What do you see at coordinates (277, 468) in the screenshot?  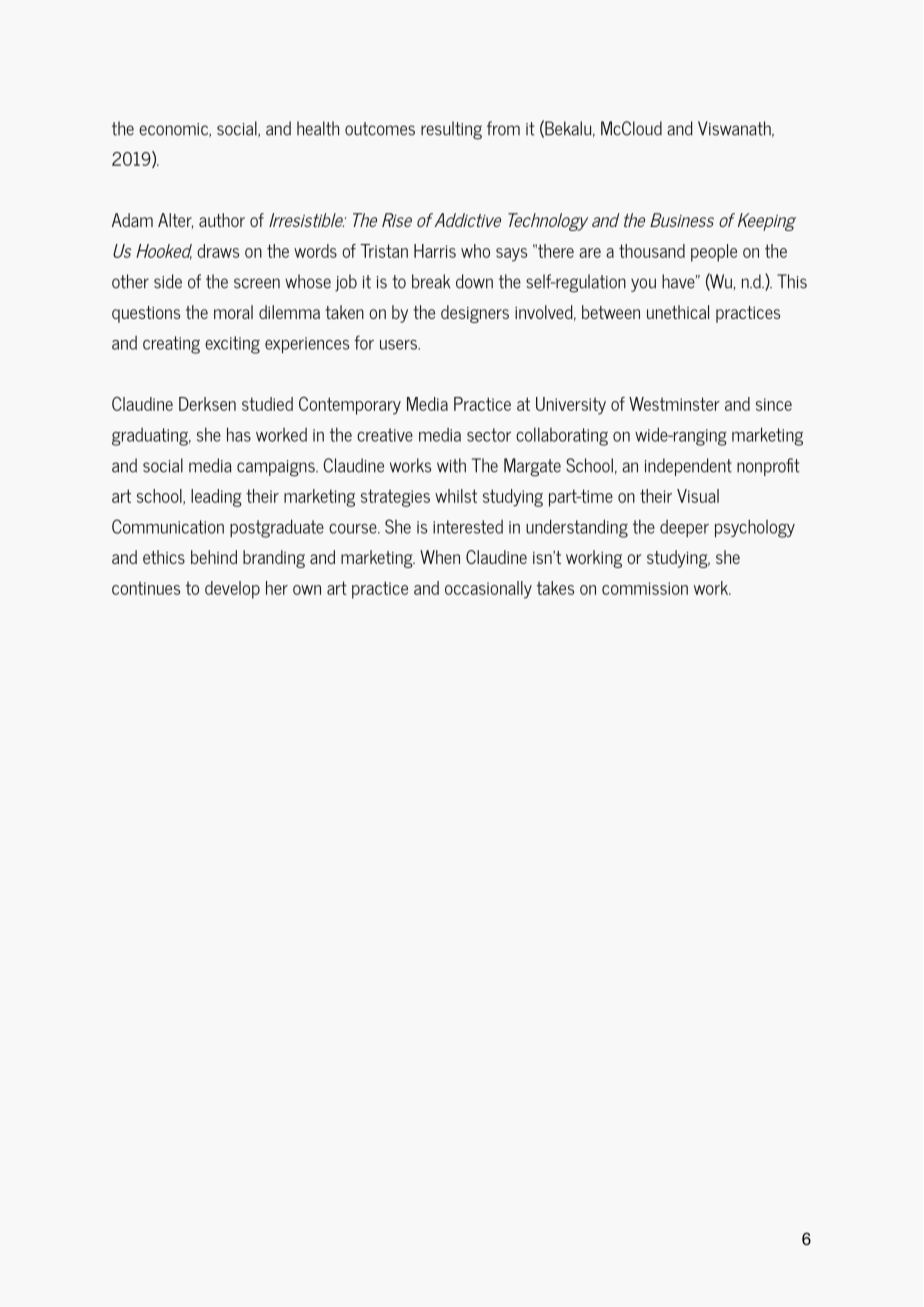 I see `campaigns` at bounding box center [277, 468].
